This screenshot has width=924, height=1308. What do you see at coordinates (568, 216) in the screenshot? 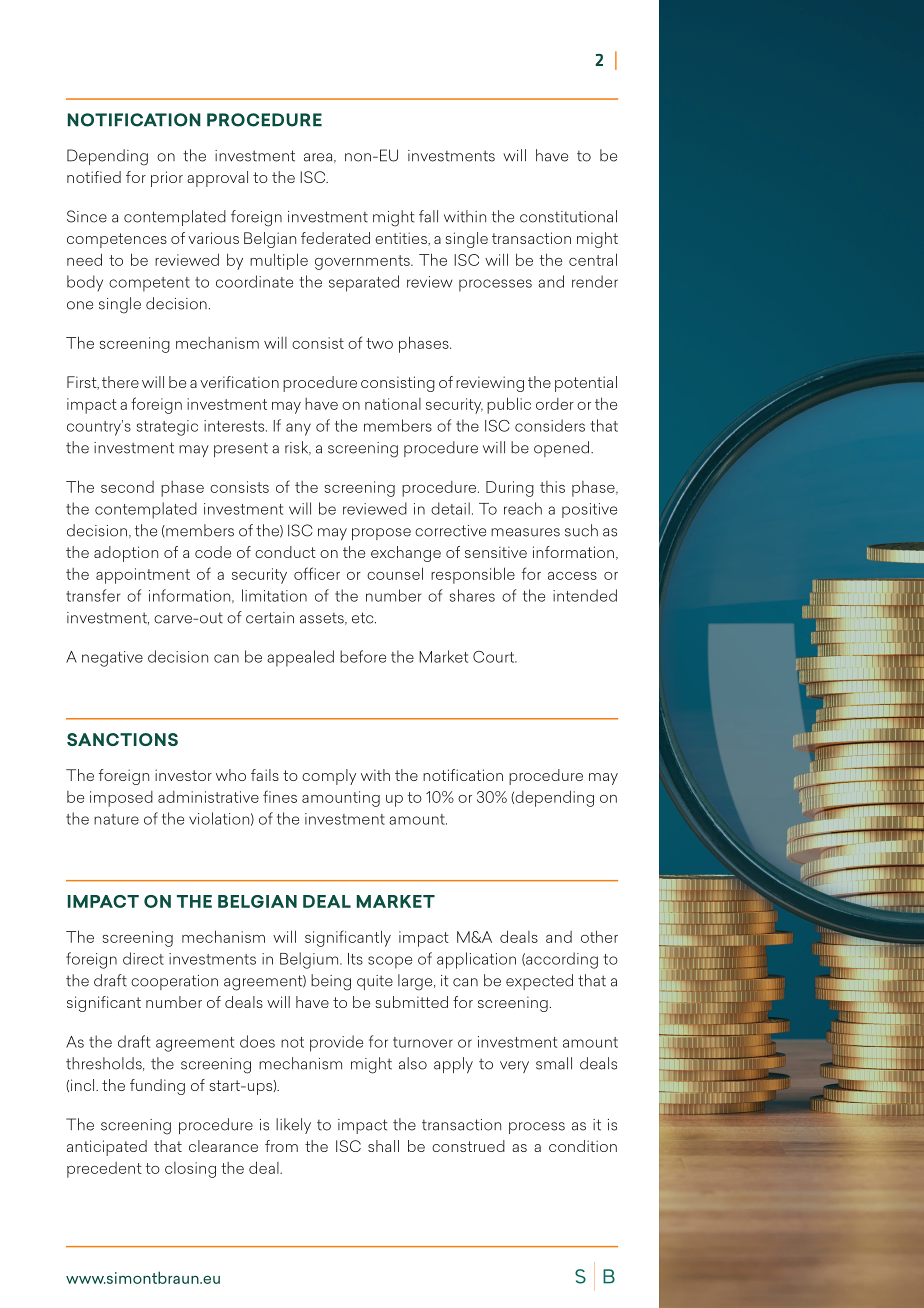
I see `constitutional` at bounding box center [568, 216].
